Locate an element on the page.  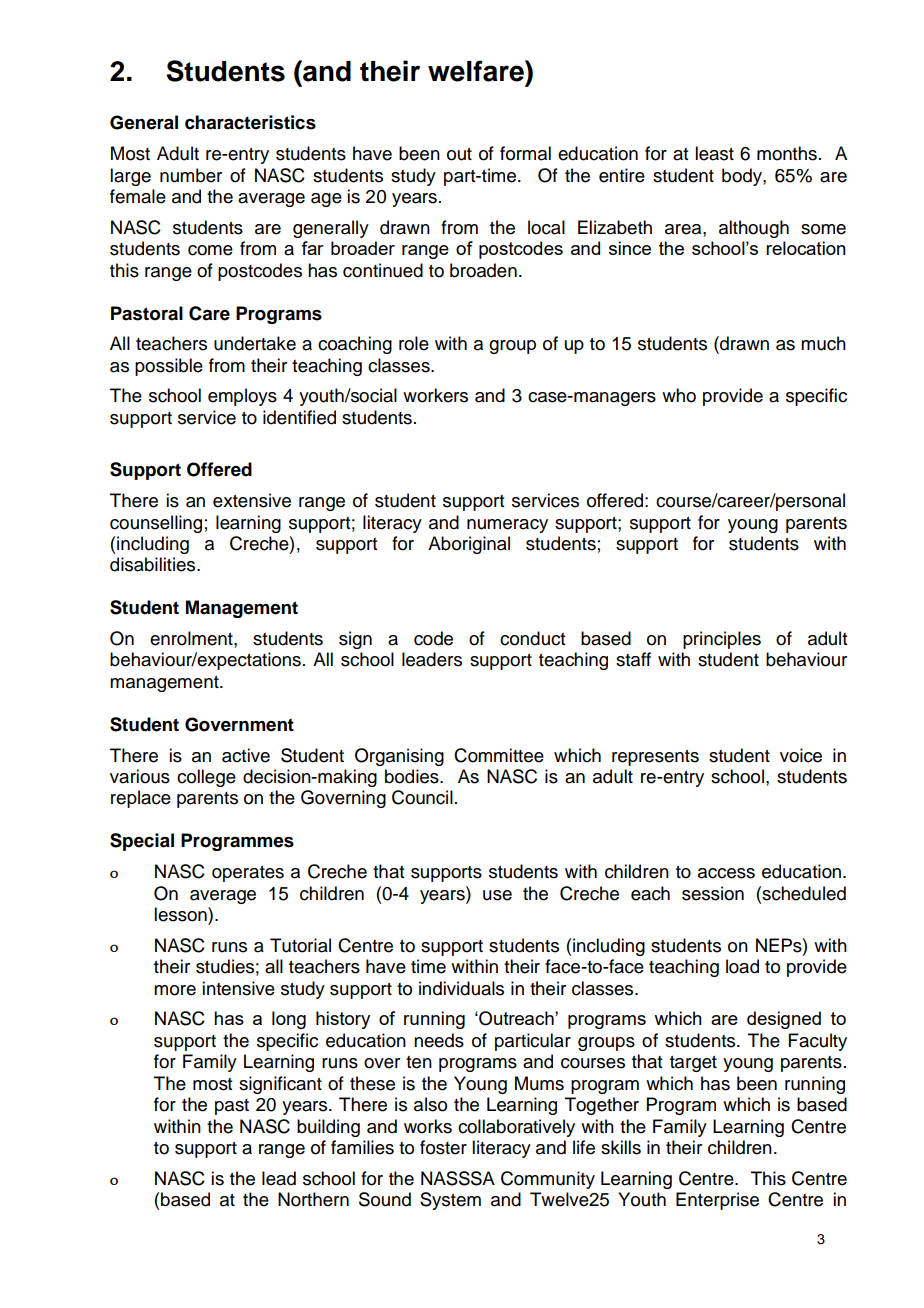
least is located at coordinates (714, 153).
